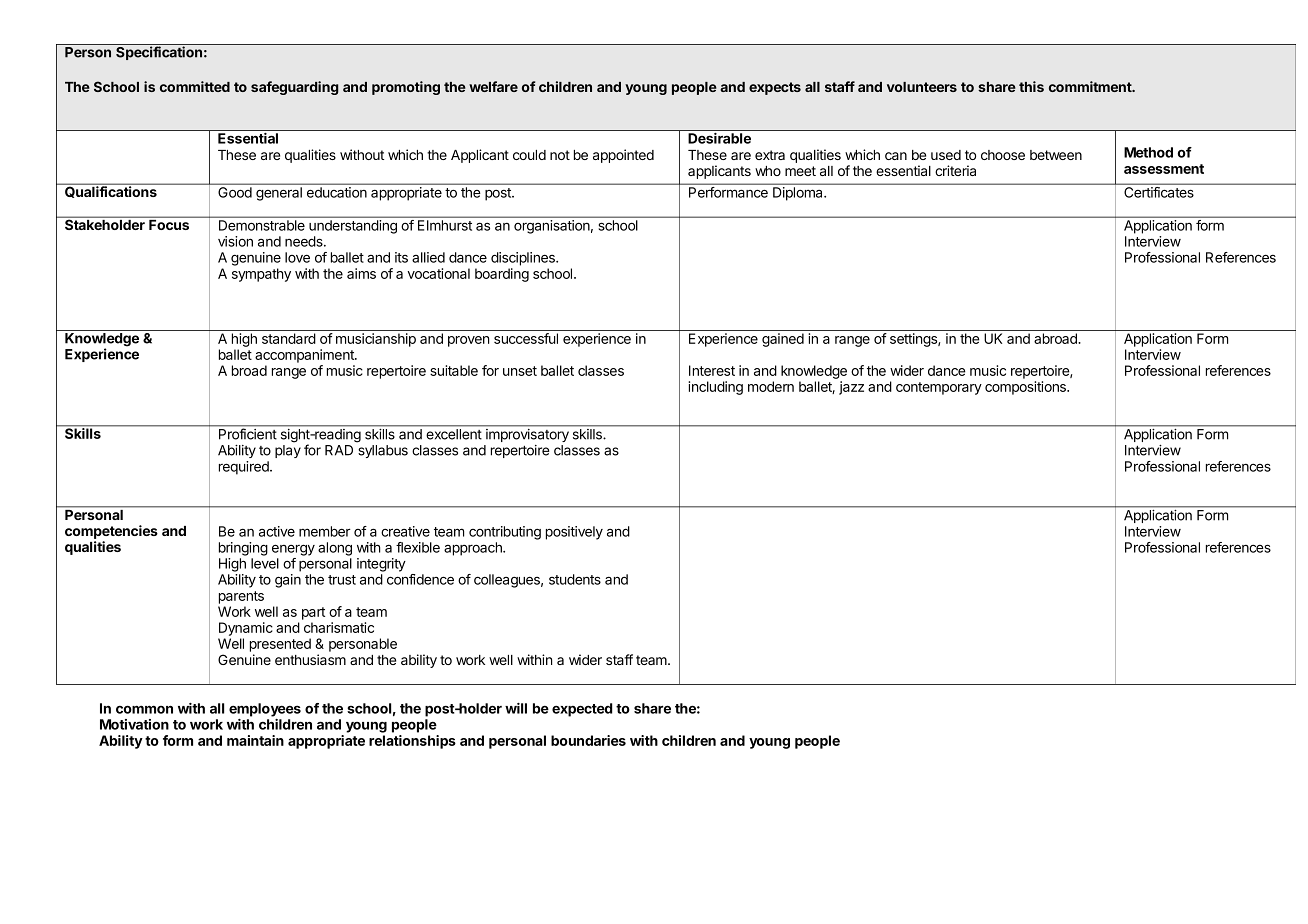 The image size is (1308, 924). Describe the element at coordinates (265, 563) in the screenshot. I see `level` at that location.
